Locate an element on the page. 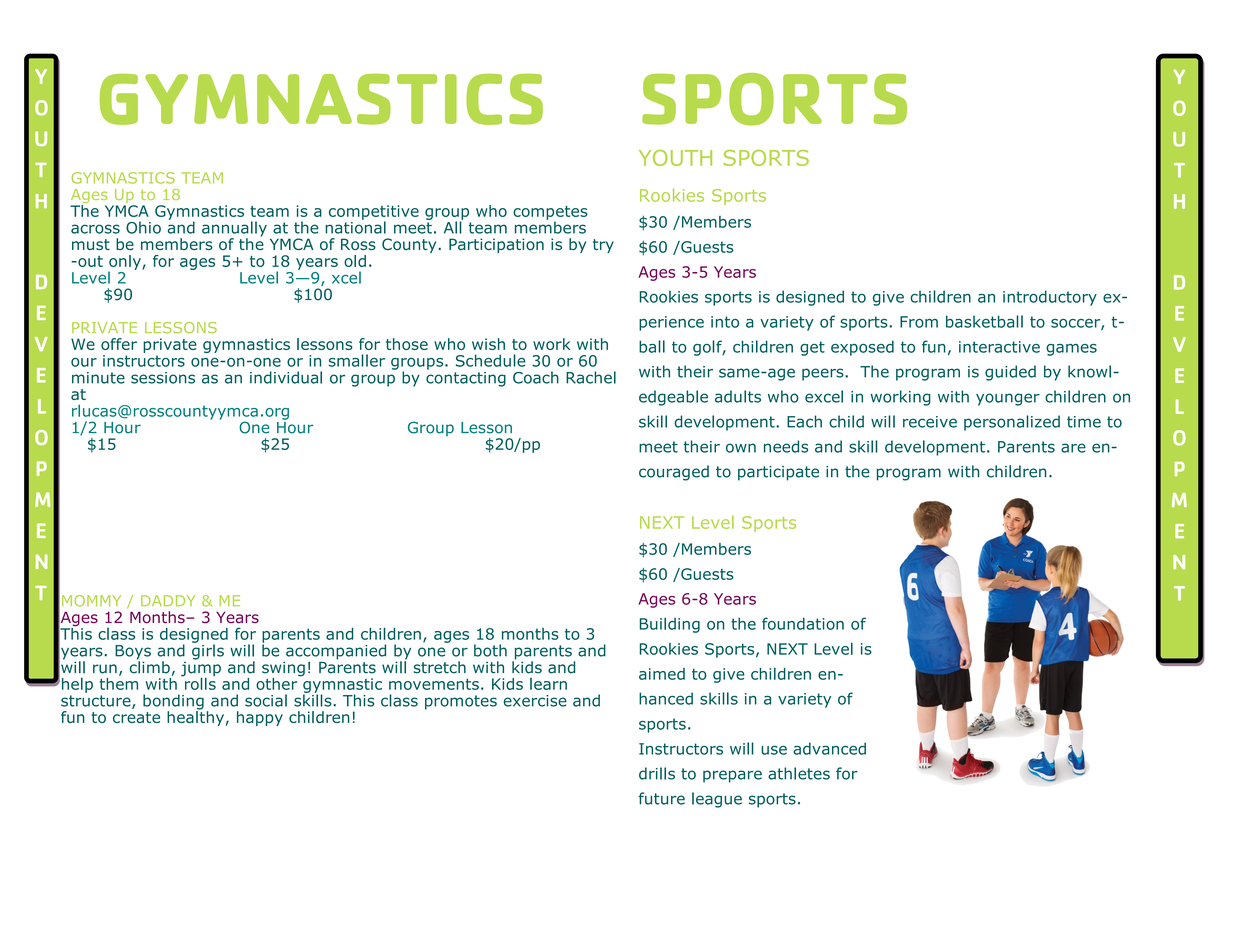 This document has width=1233, height=952. own is located at coordinates (741, 448).
